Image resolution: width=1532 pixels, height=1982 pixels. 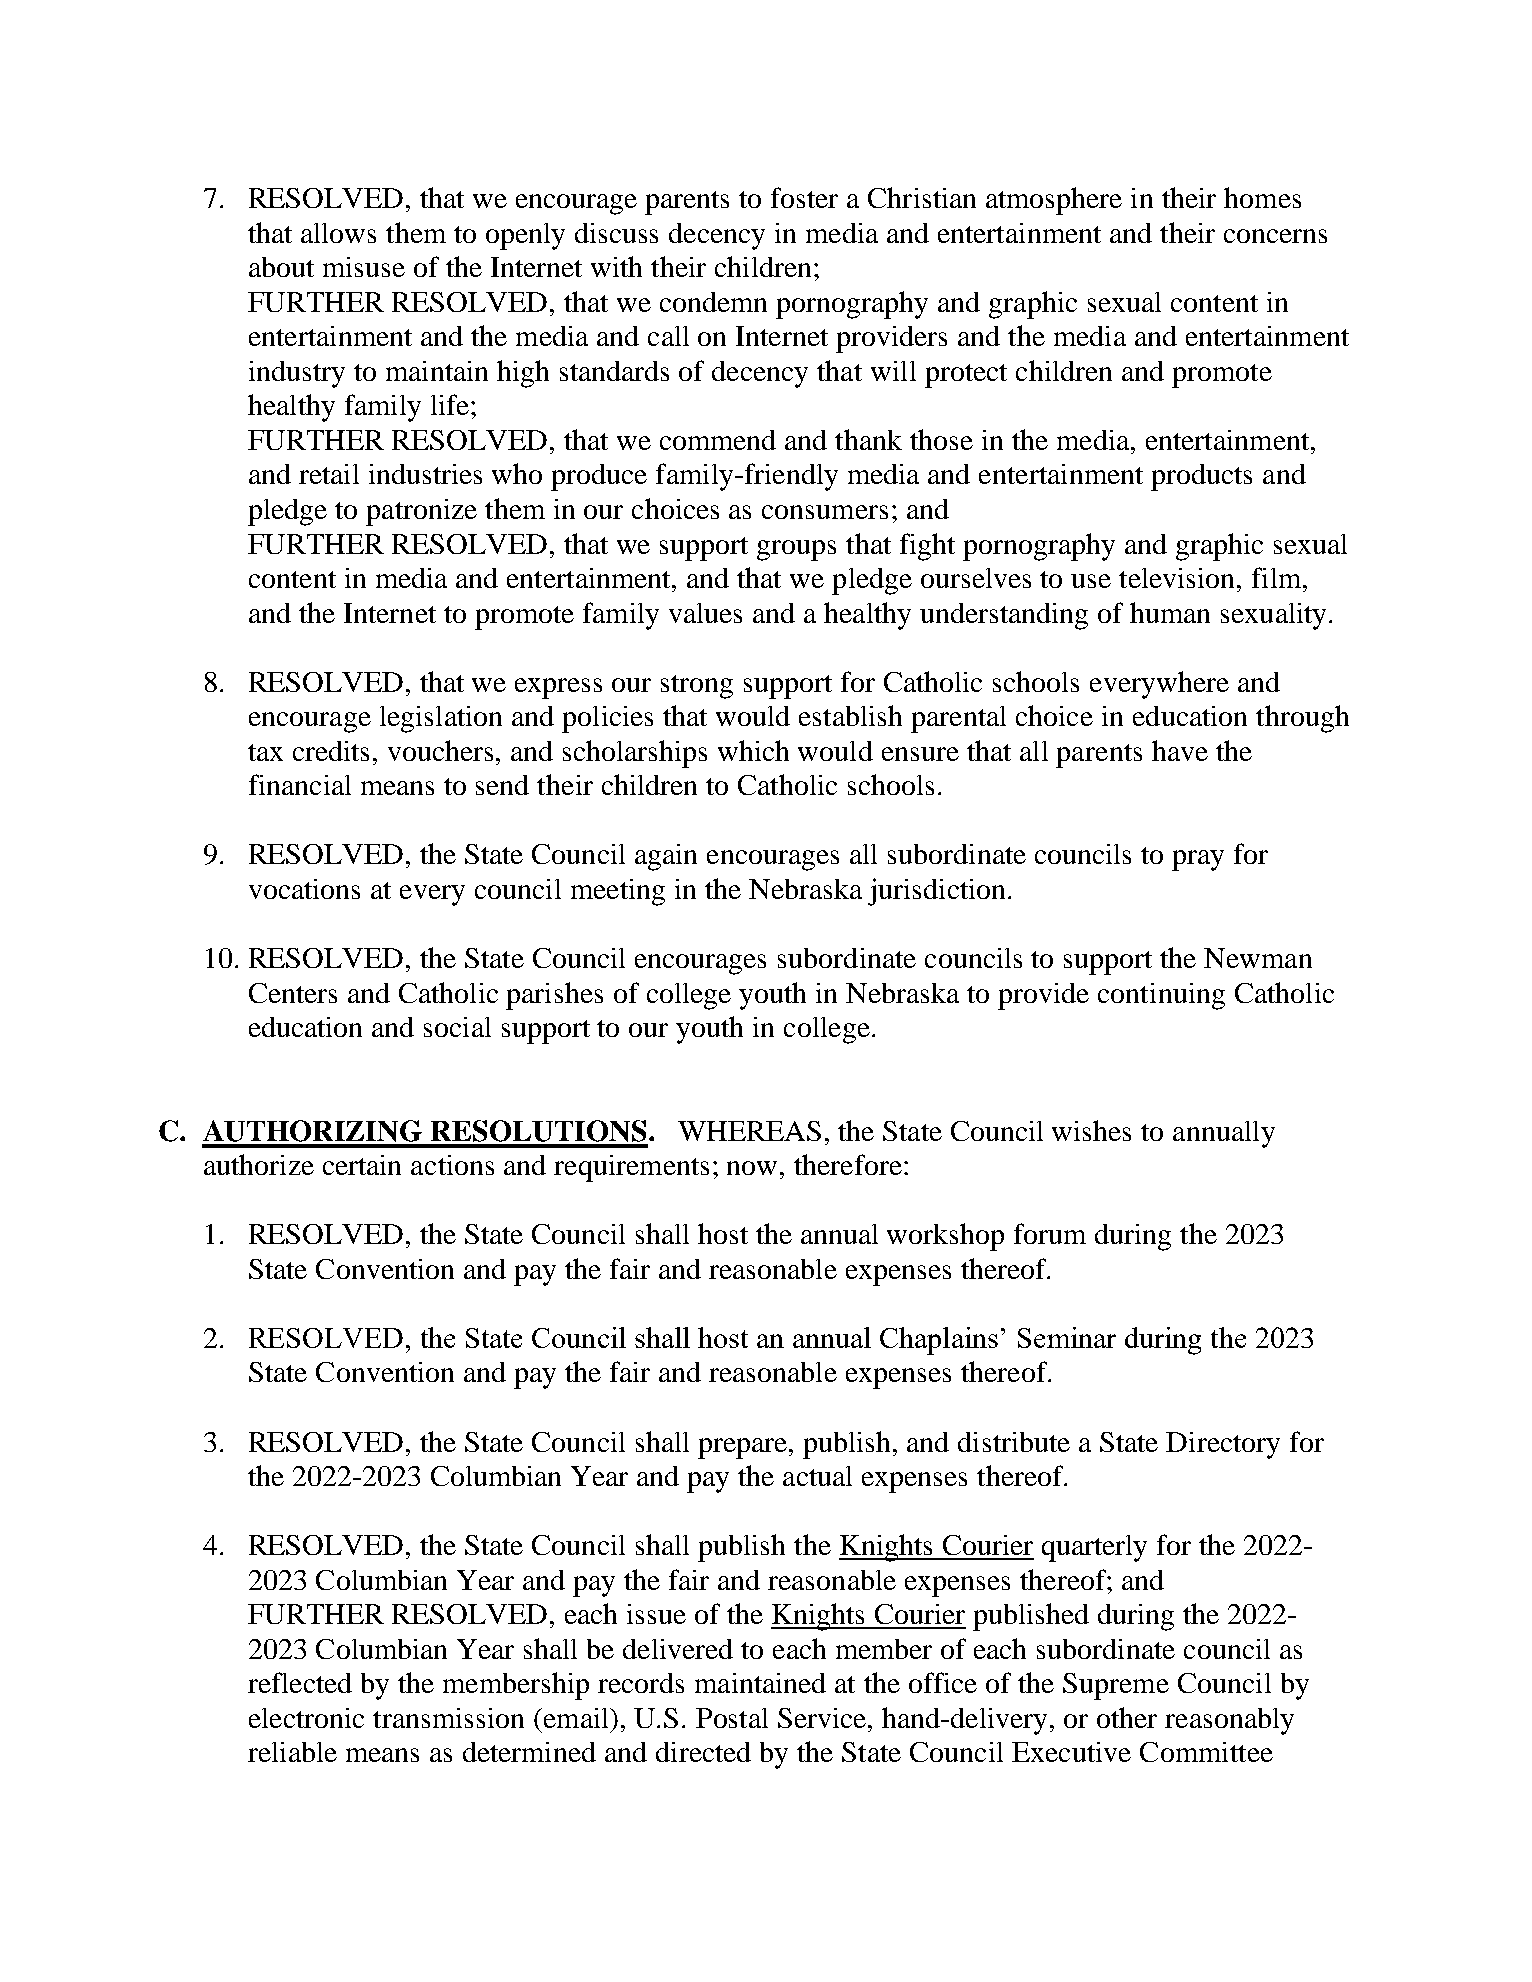 I want to click on foster, so click(x=804, y=197).
